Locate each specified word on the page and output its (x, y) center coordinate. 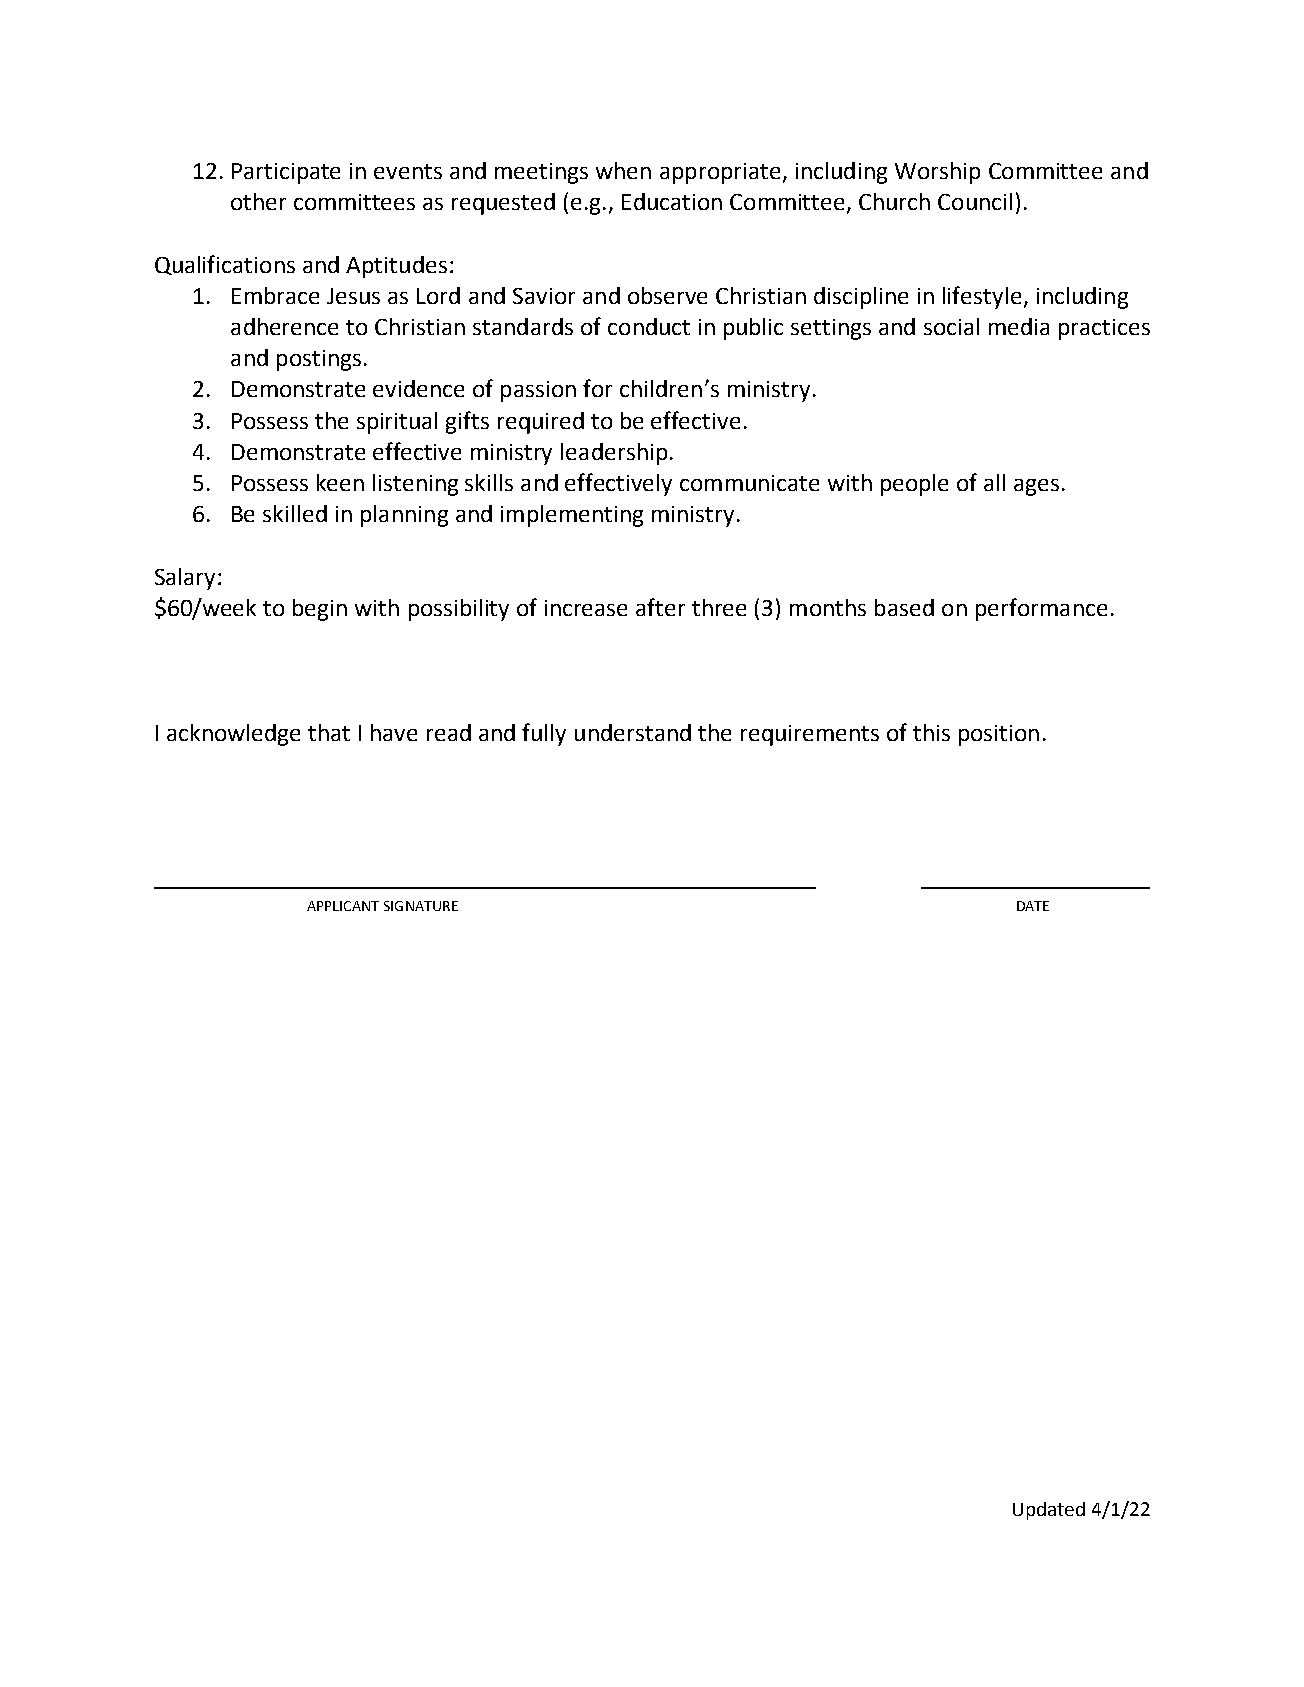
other (258, 201)
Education (672, 201)
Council (975, 201)
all (994, 482)
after (660, 607)
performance (1041, 609)
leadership (614, 454)
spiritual (397, 423)
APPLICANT (343, 906)
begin (320, 610)
